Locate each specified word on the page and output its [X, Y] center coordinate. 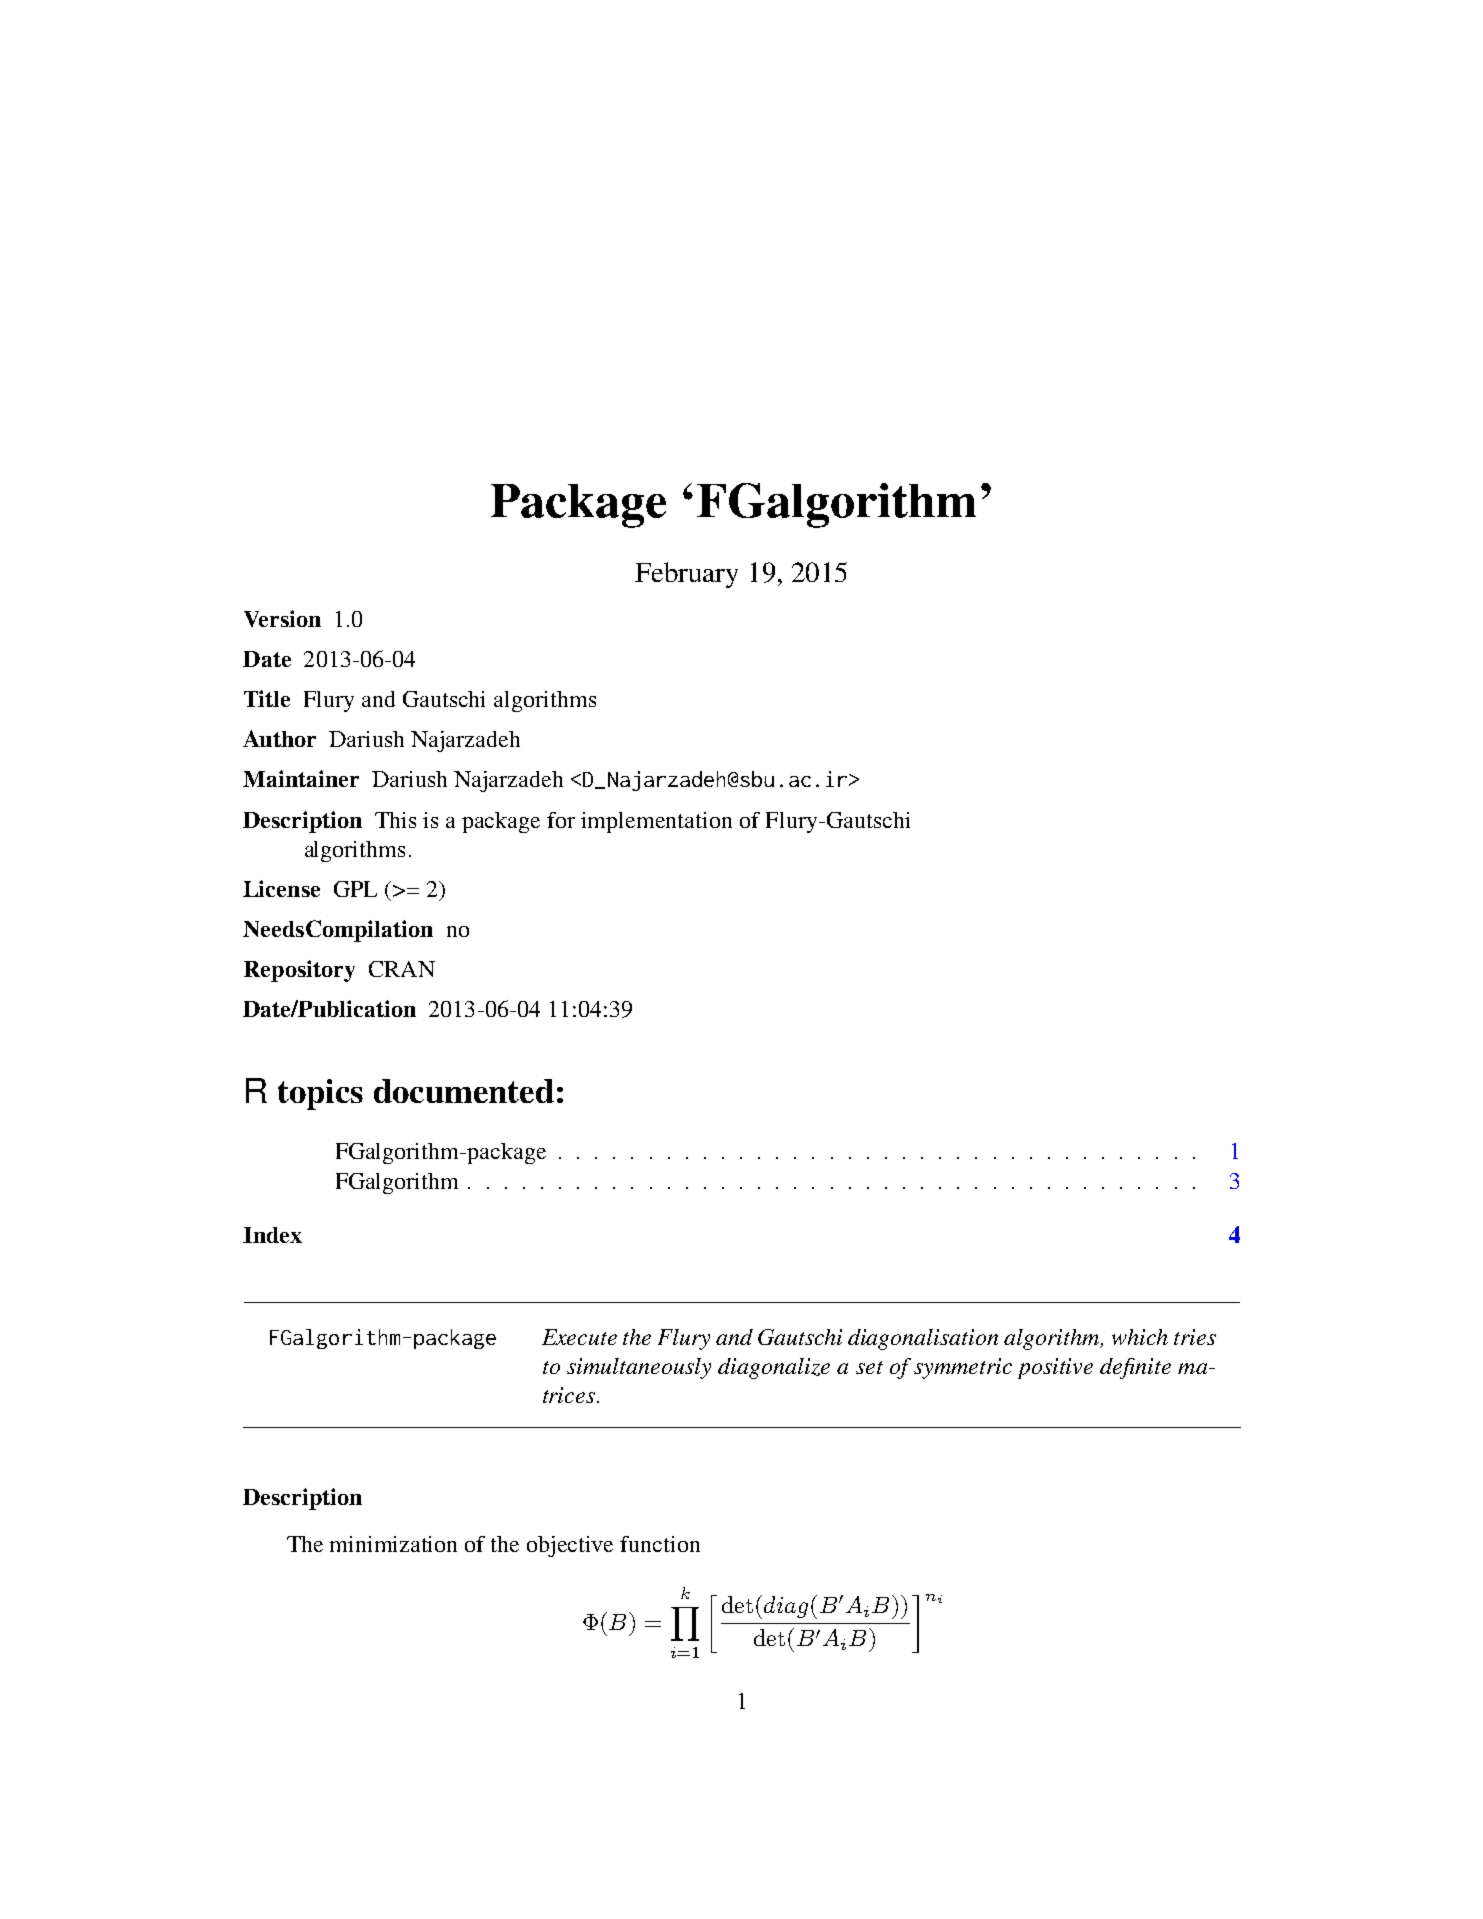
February [686, 575]
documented [464, 1091]
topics [320, 1094]
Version [282, 618]
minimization [393, 1544]
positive [1055, 1368]
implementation [656, 822]
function [660, 1544]
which [1140, 1337]
